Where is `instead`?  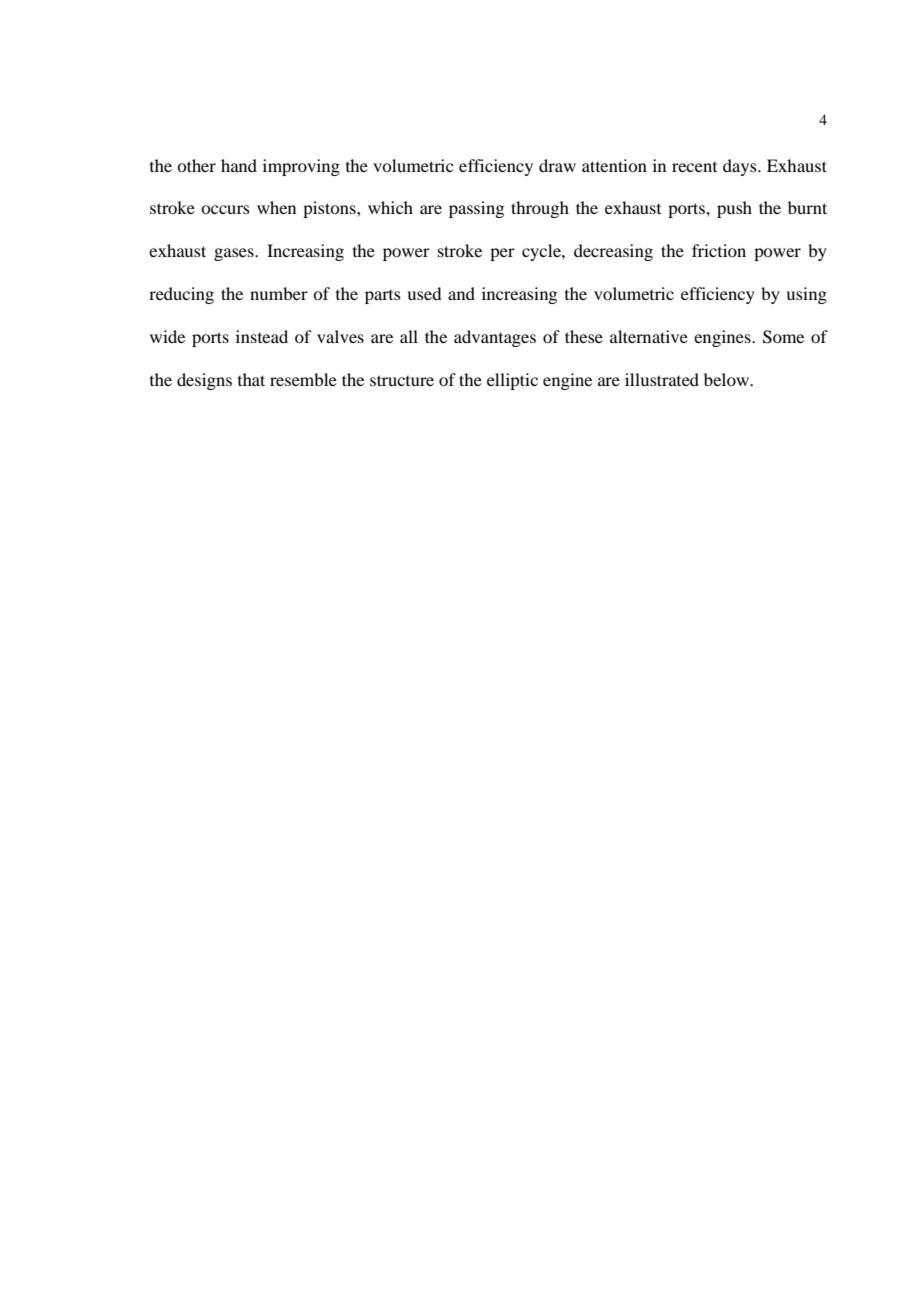
instead is located at coordinates (262, 336).
